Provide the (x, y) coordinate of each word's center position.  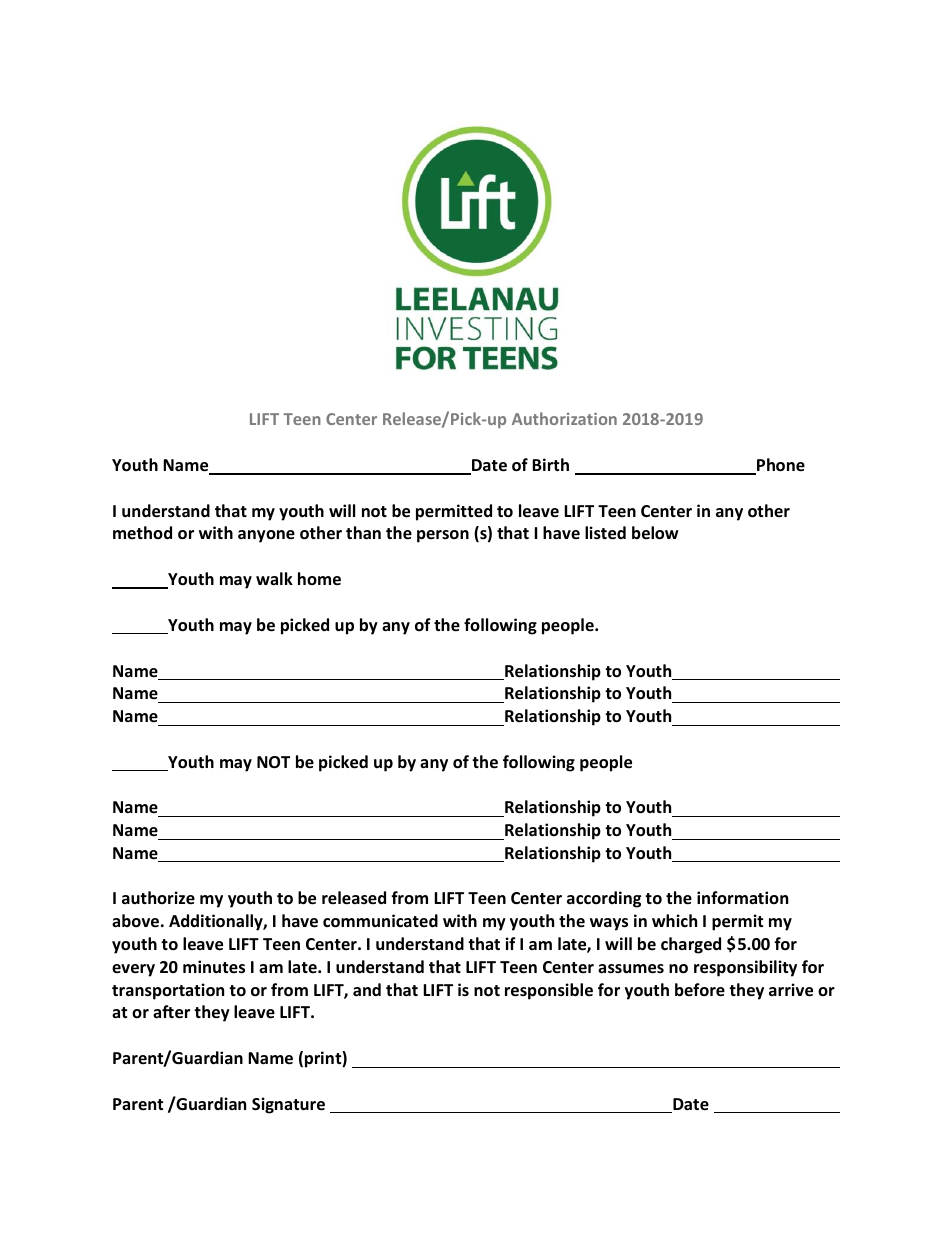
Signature (288, 1105)
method (142, 532)
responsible (549, 991)
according (604, 899)
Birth (550, 464)
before (700, 990)
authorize (158, 898)
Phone (780, 466)
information (742, 897)
